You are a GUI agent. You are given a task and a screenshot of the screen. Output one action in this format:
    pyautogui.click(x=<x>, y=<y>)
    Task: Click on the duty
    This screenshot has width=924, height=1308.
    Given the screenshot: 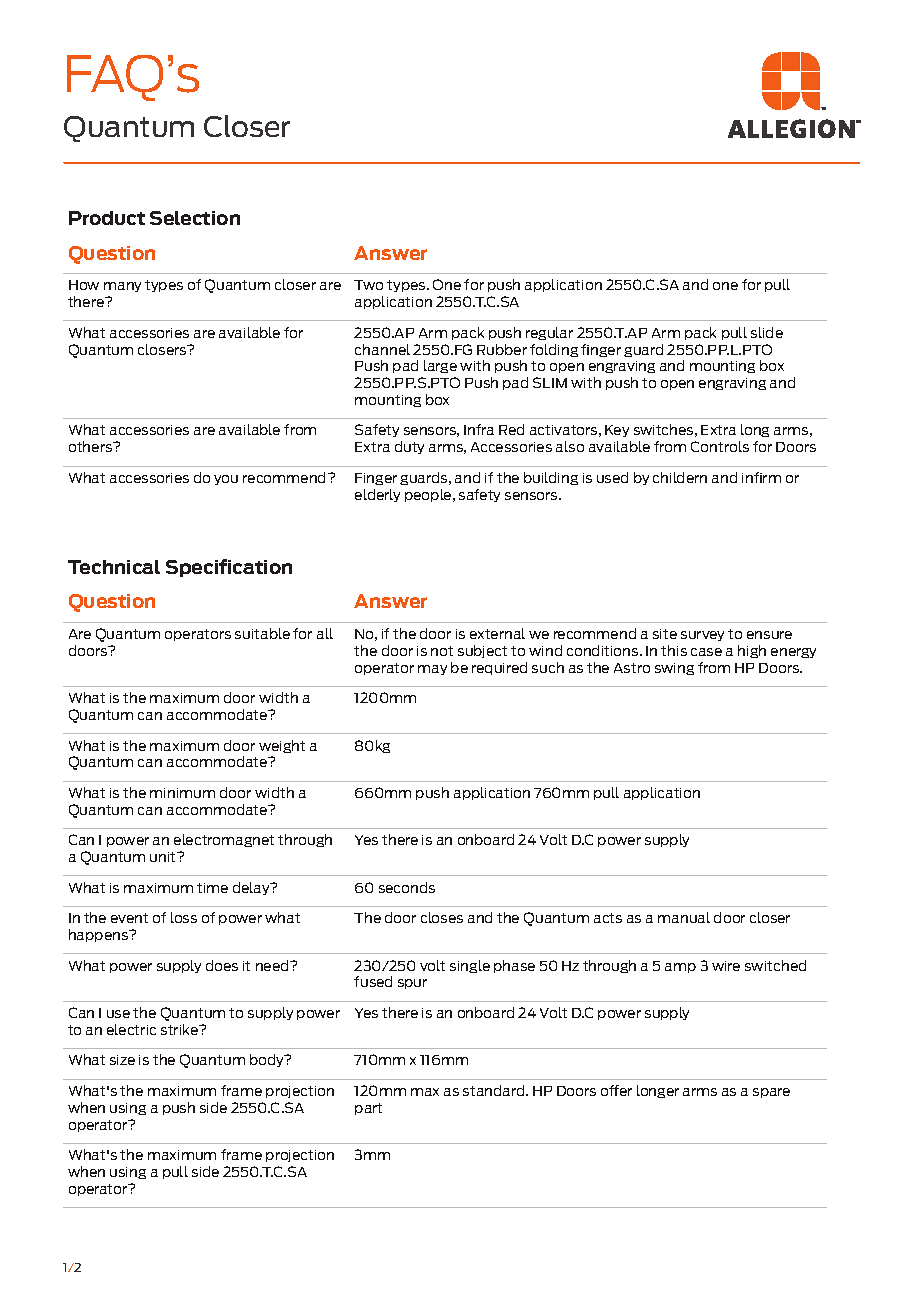 What is the action you would take?
    pyautogui.click(x=409, y=447)
